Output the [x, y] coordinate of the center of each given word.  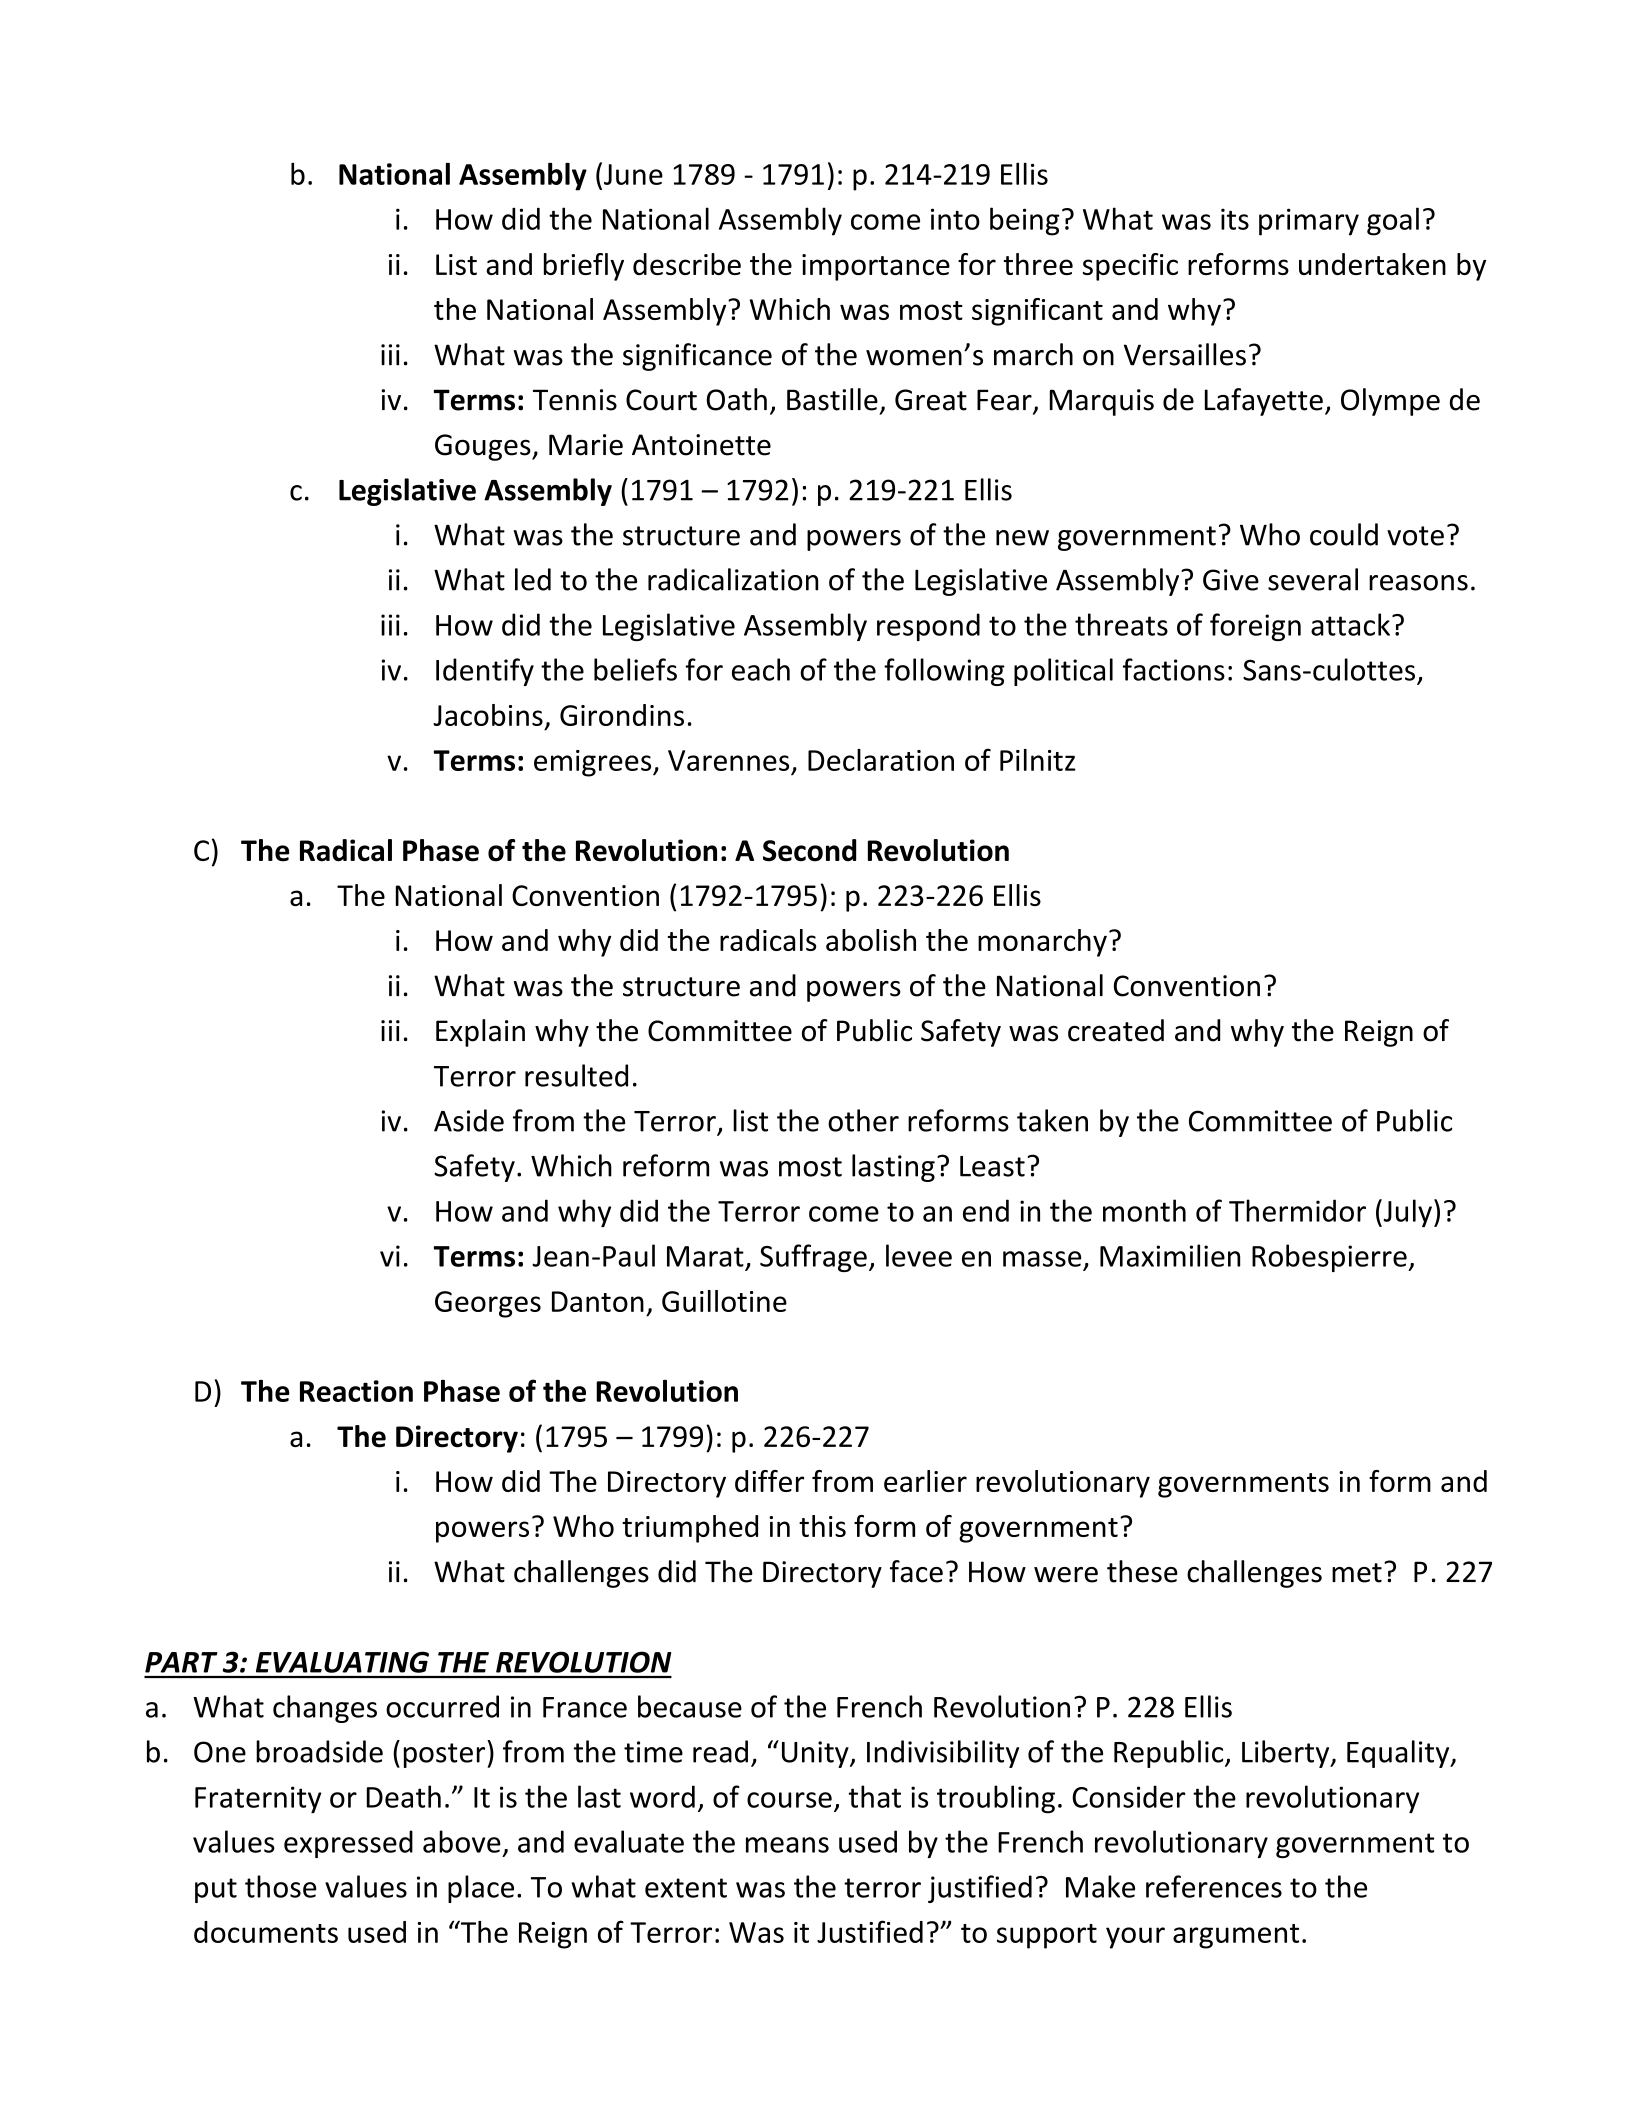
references [1214, 1886]
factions [1174, 669]
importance [876, 267]
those [280, 1886]
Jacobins [488, 715]
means [787, 1845]
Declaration [881, 760]
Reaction [356, 1391]
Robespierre [1330, 1258]
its [1235, 219]
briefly [584, 267]
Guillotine [724, 1301]
